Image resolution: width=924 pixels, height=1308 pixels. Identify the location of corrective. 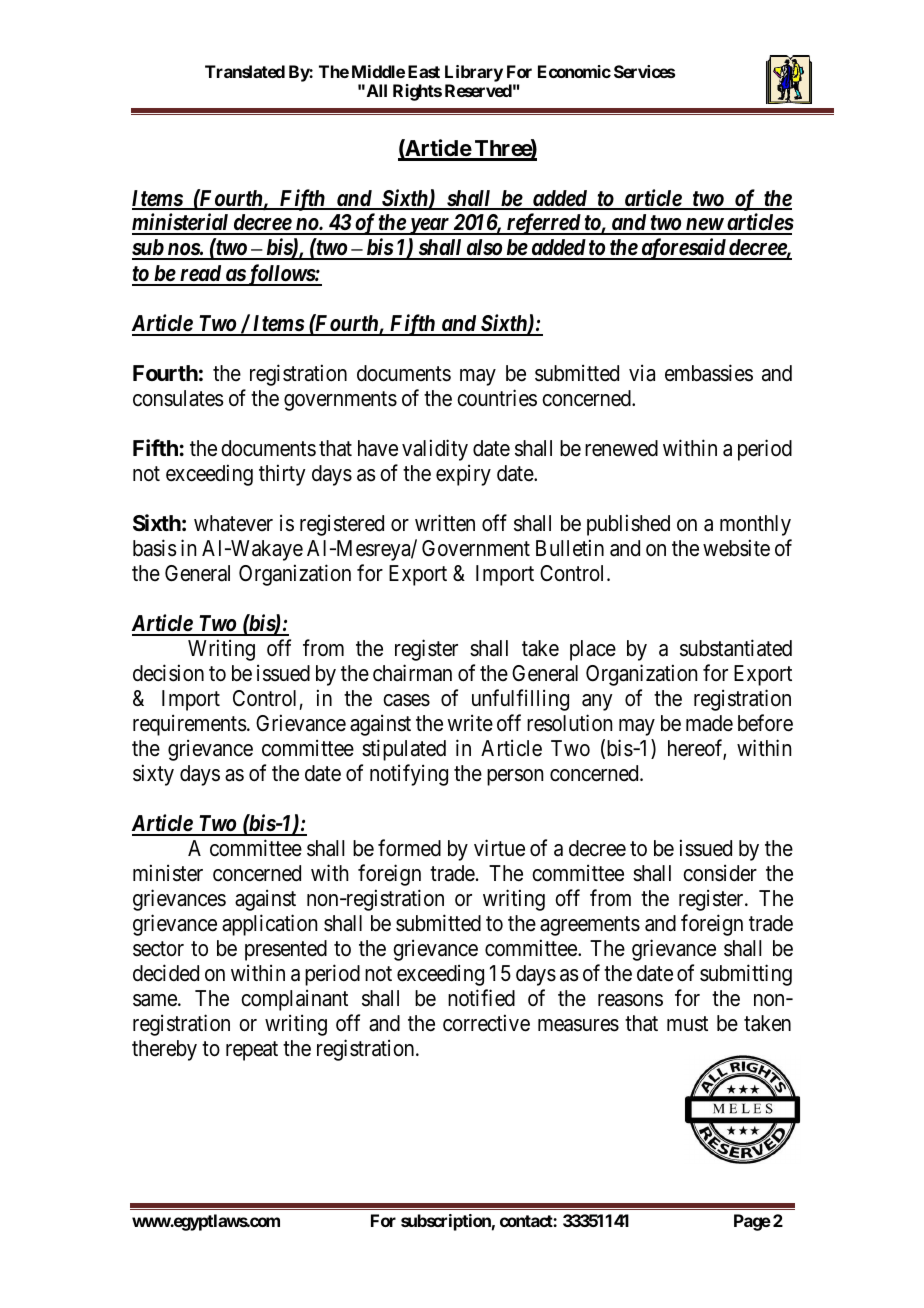
(486, 1023).
